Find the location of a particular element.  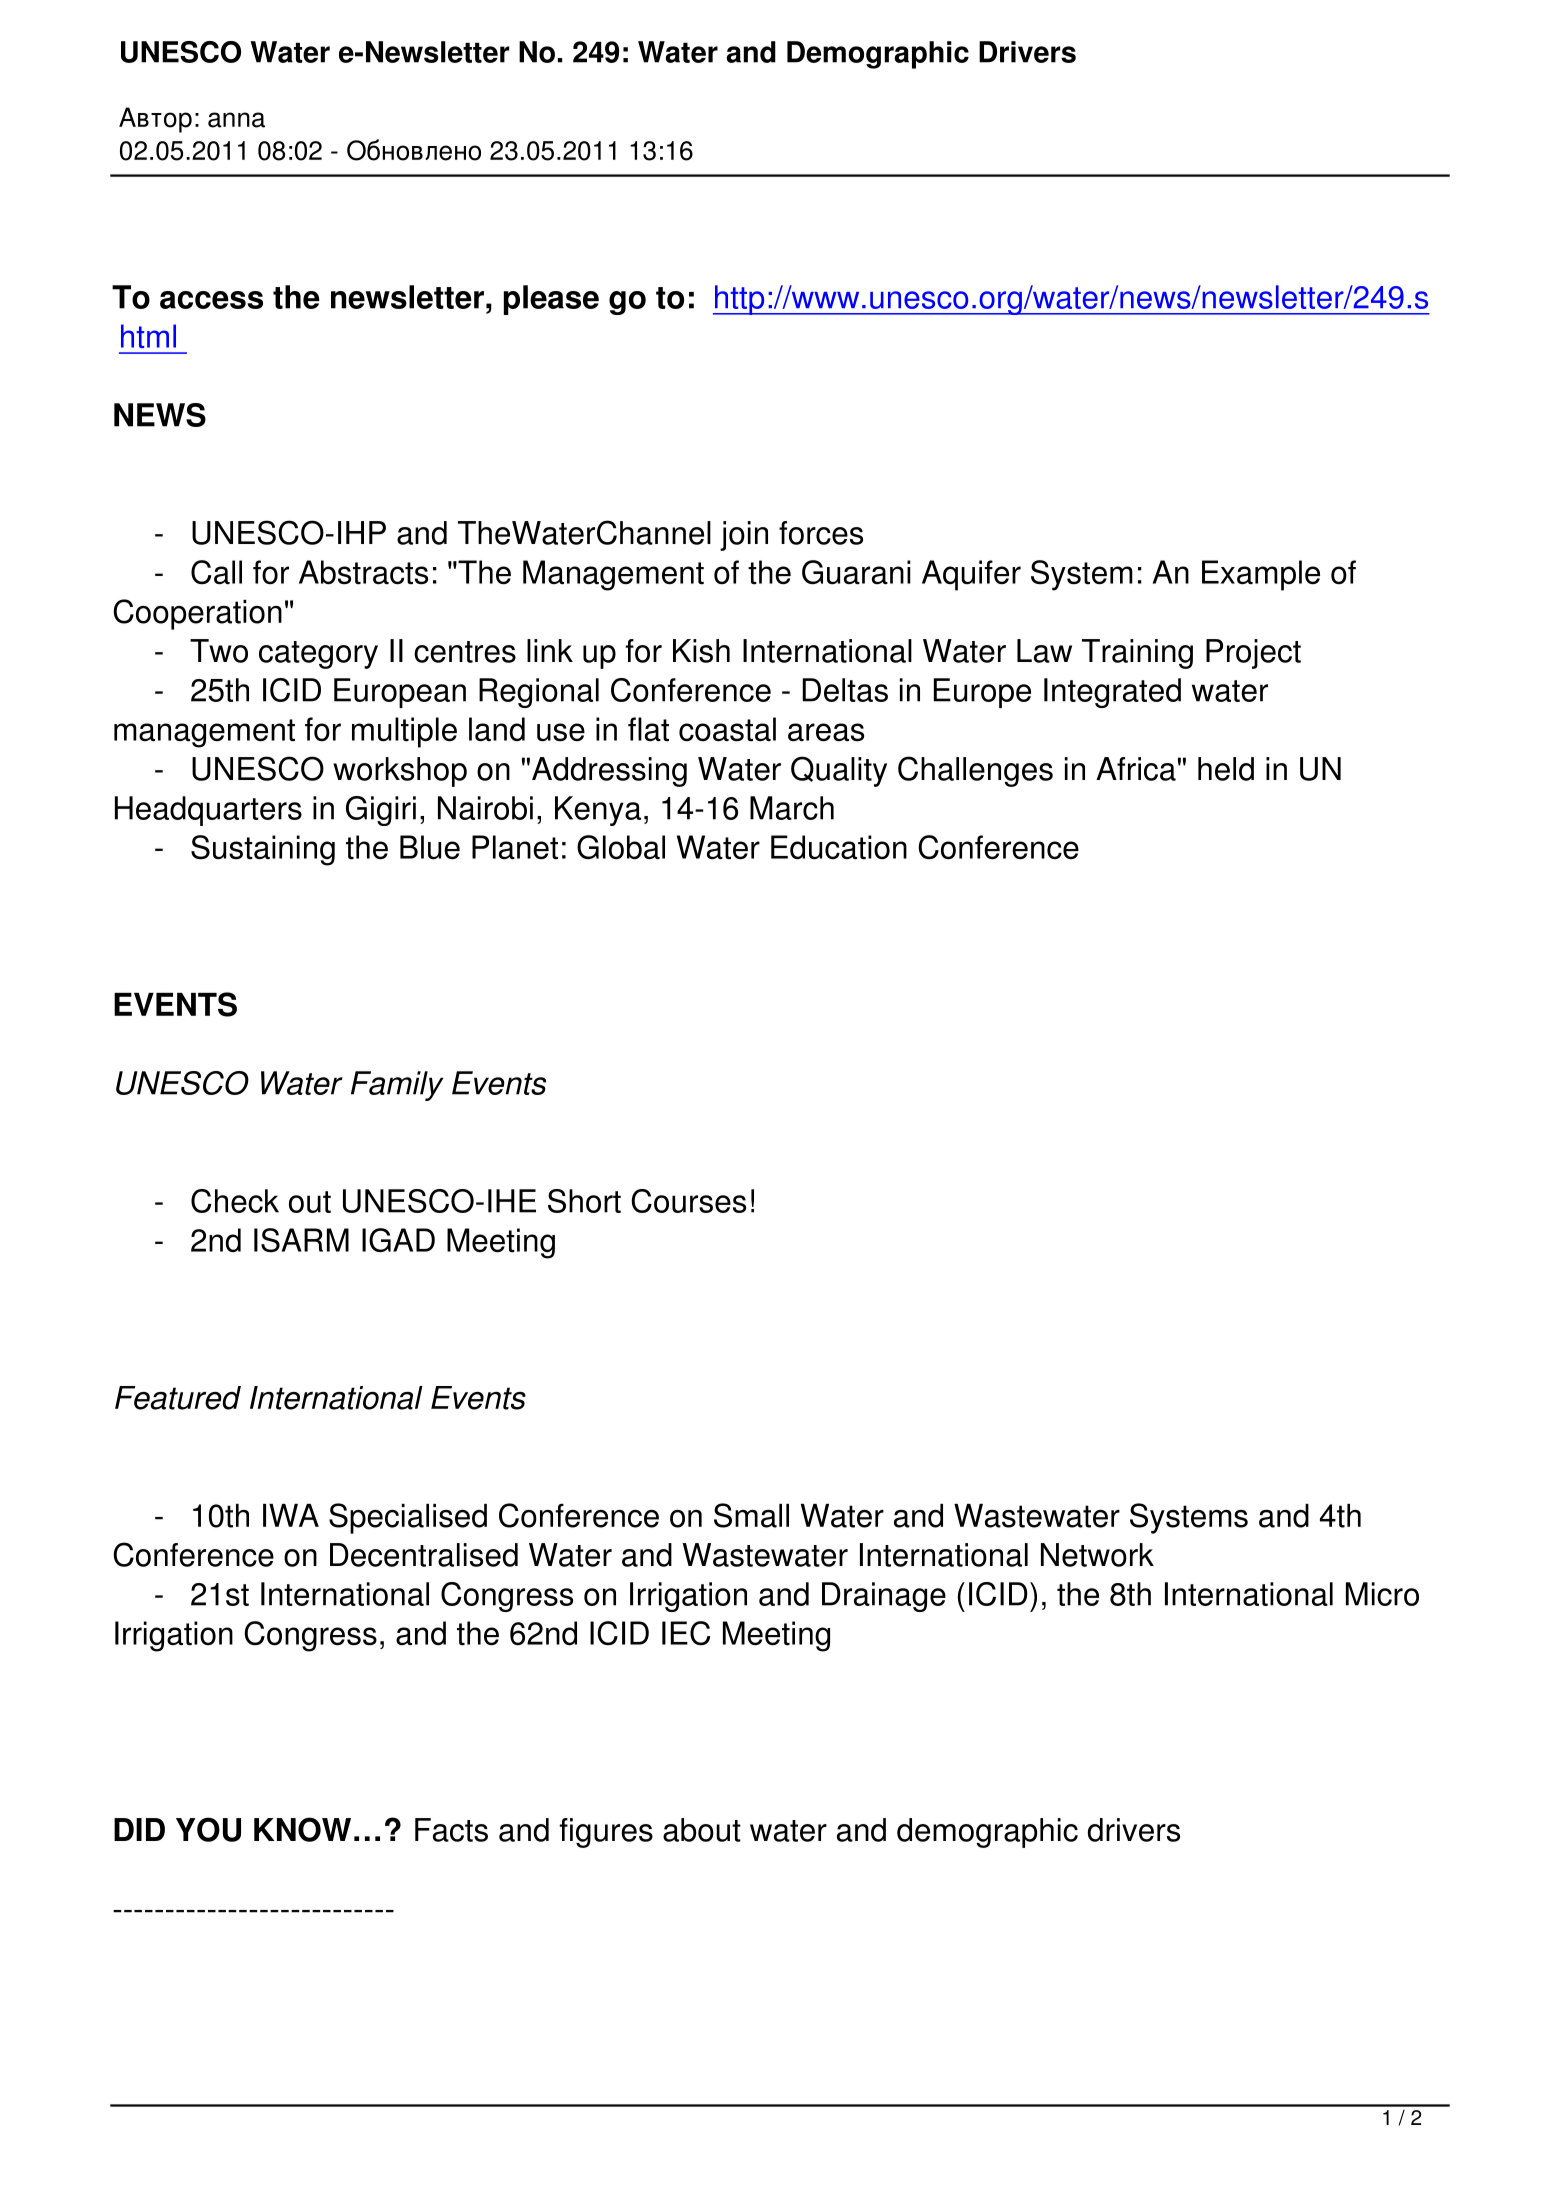

about is located at coordinates (702, 1830).
